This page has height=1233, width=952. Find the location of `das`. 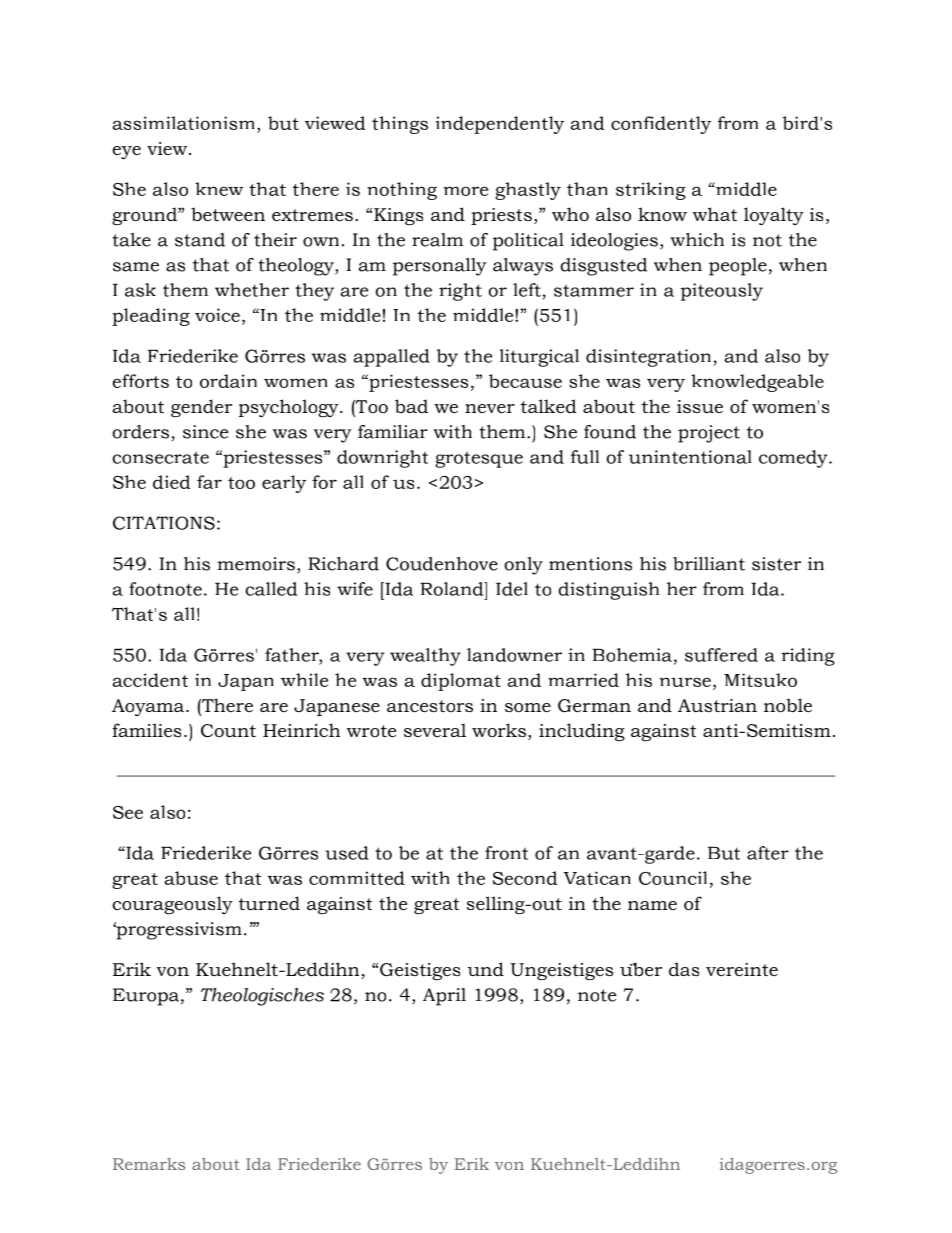

das is located at coordinates (684, 969).
